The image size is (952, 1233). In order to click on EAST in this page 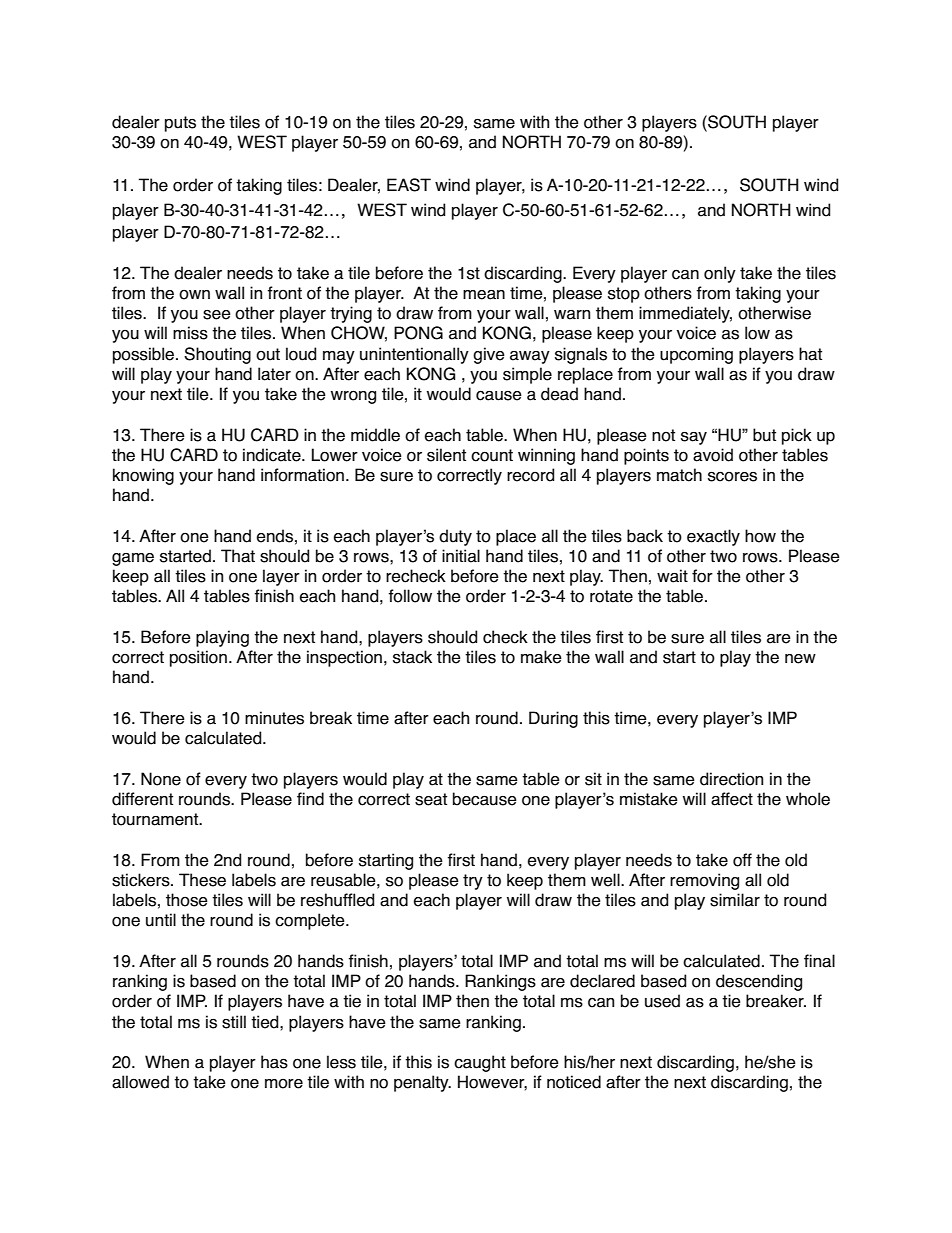, I will do `click(409, 185)`.
